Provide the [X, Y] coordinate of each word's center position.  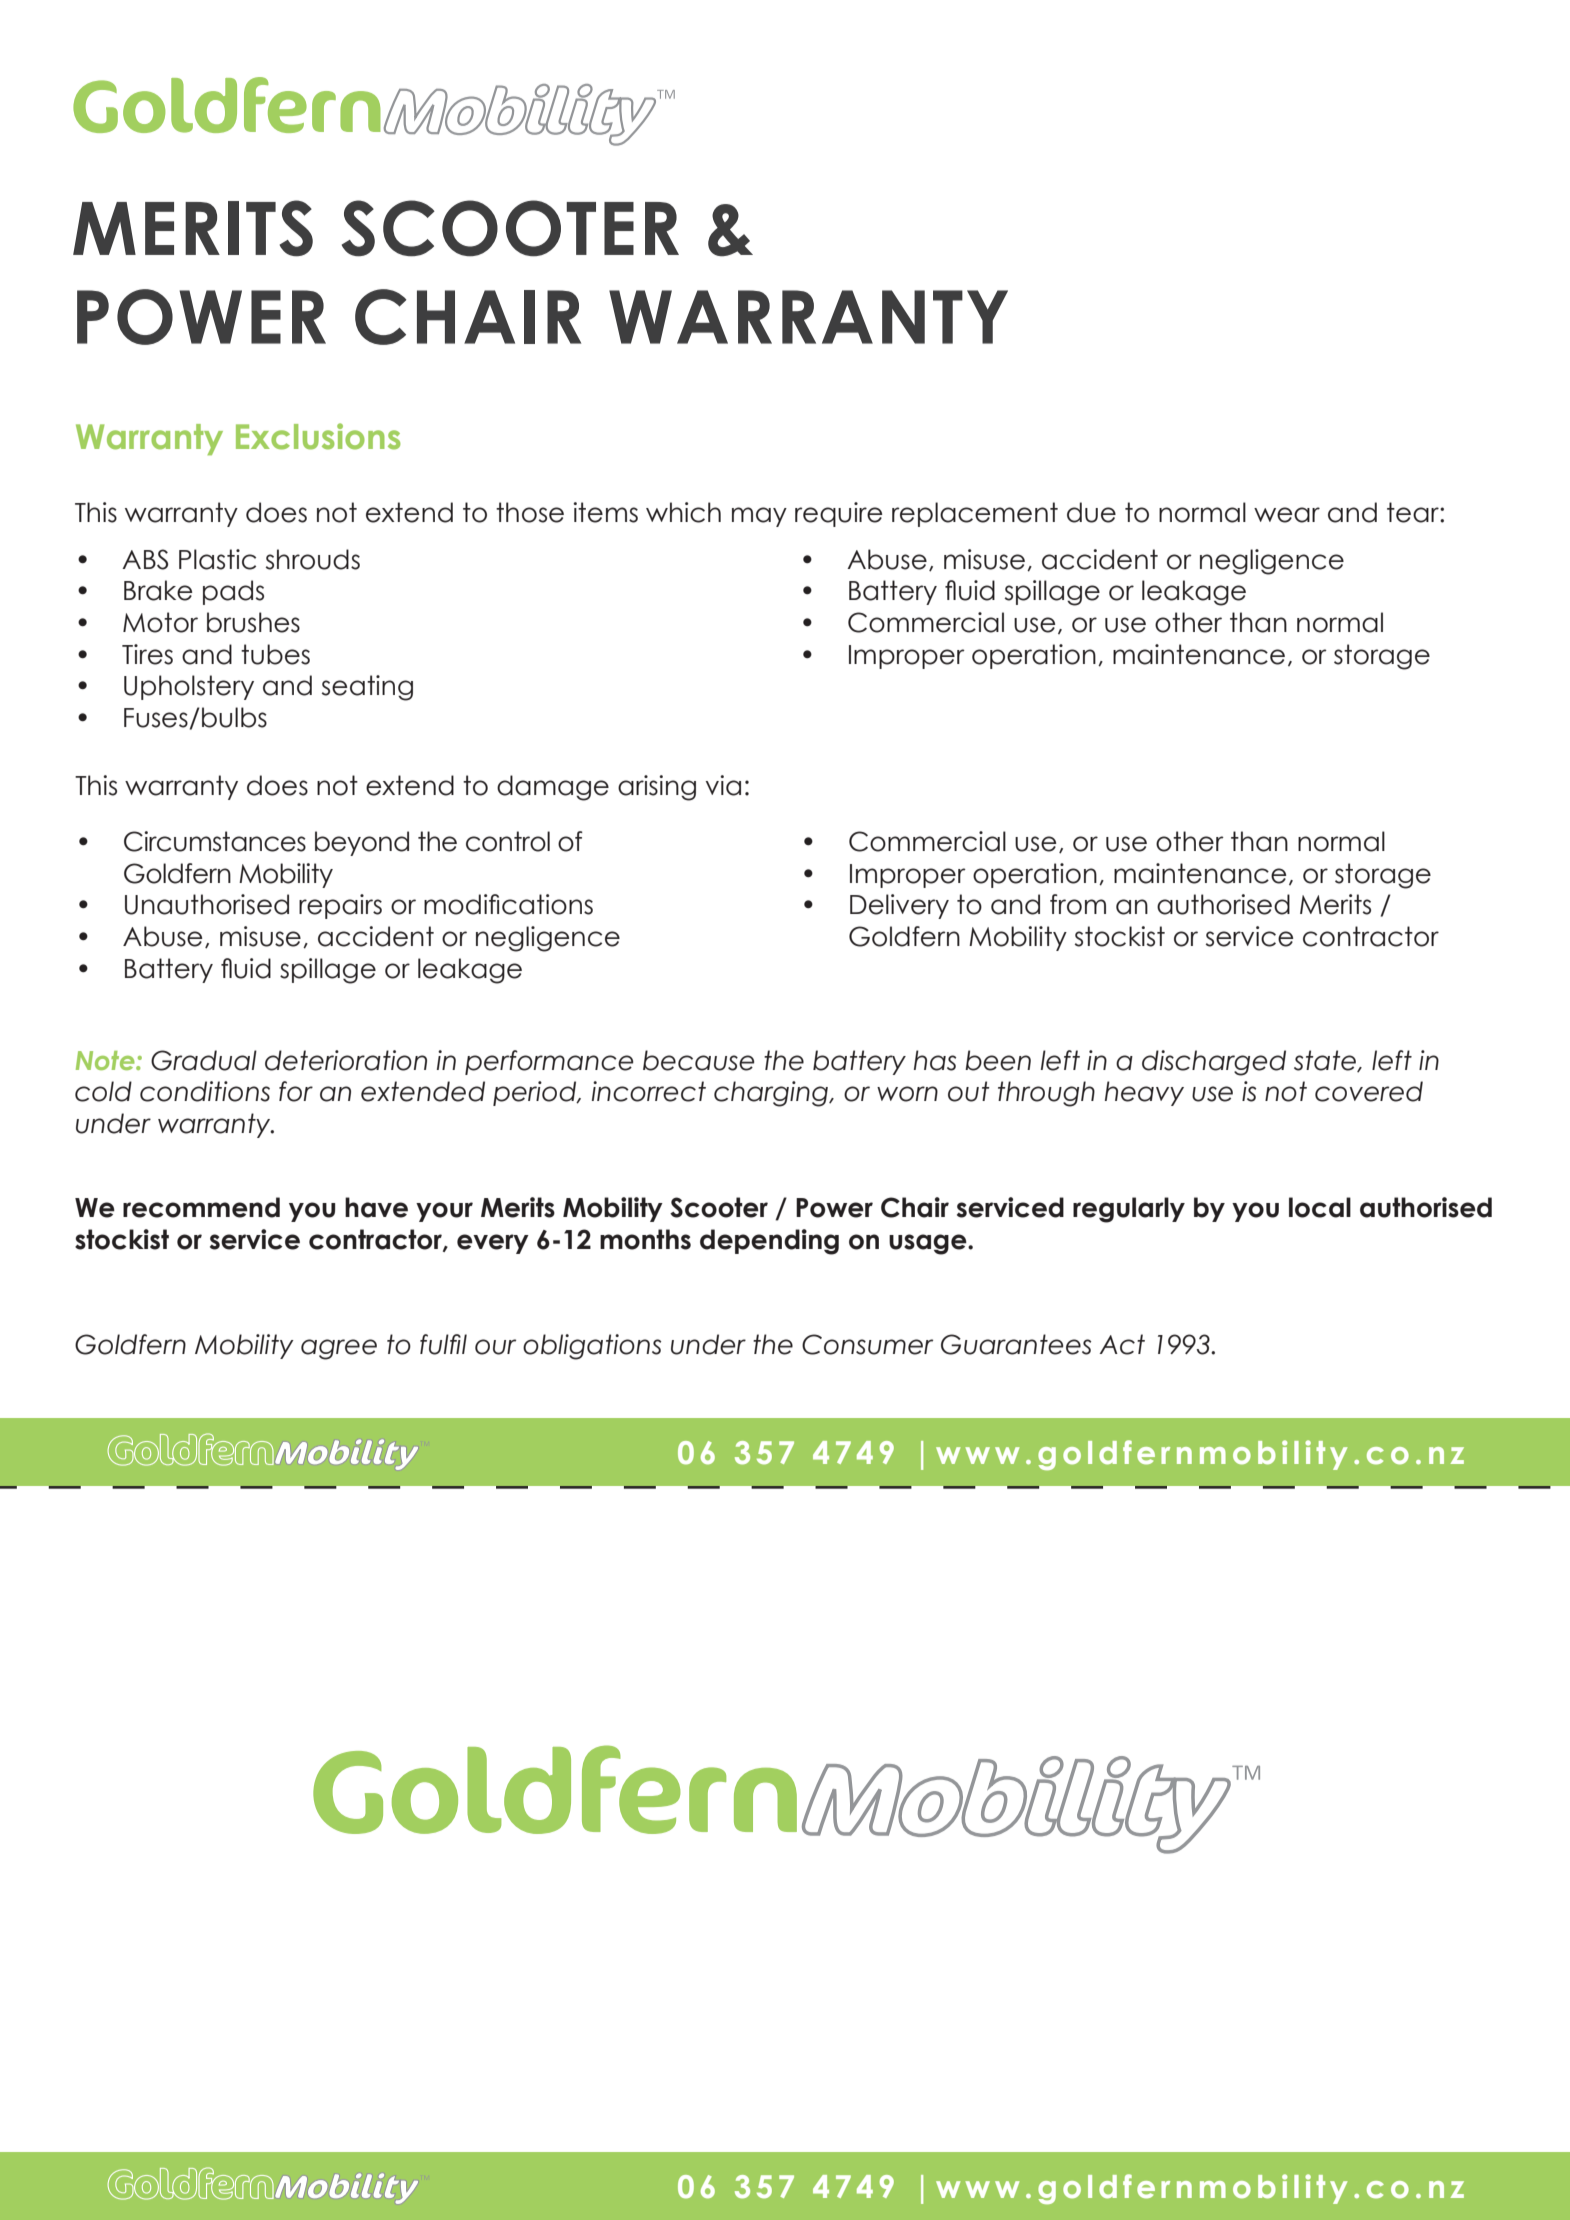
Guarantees [1016, 1344]
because [698, 1060]
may [759, 517]
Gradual [204, 1060]
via [723, 785]
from [1078, 904]
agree [339, 1349]
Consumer [867, 1344]
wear [1287, 515]
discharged [1214, 1063]
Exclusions [318, 436]
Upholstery [189, 687]
